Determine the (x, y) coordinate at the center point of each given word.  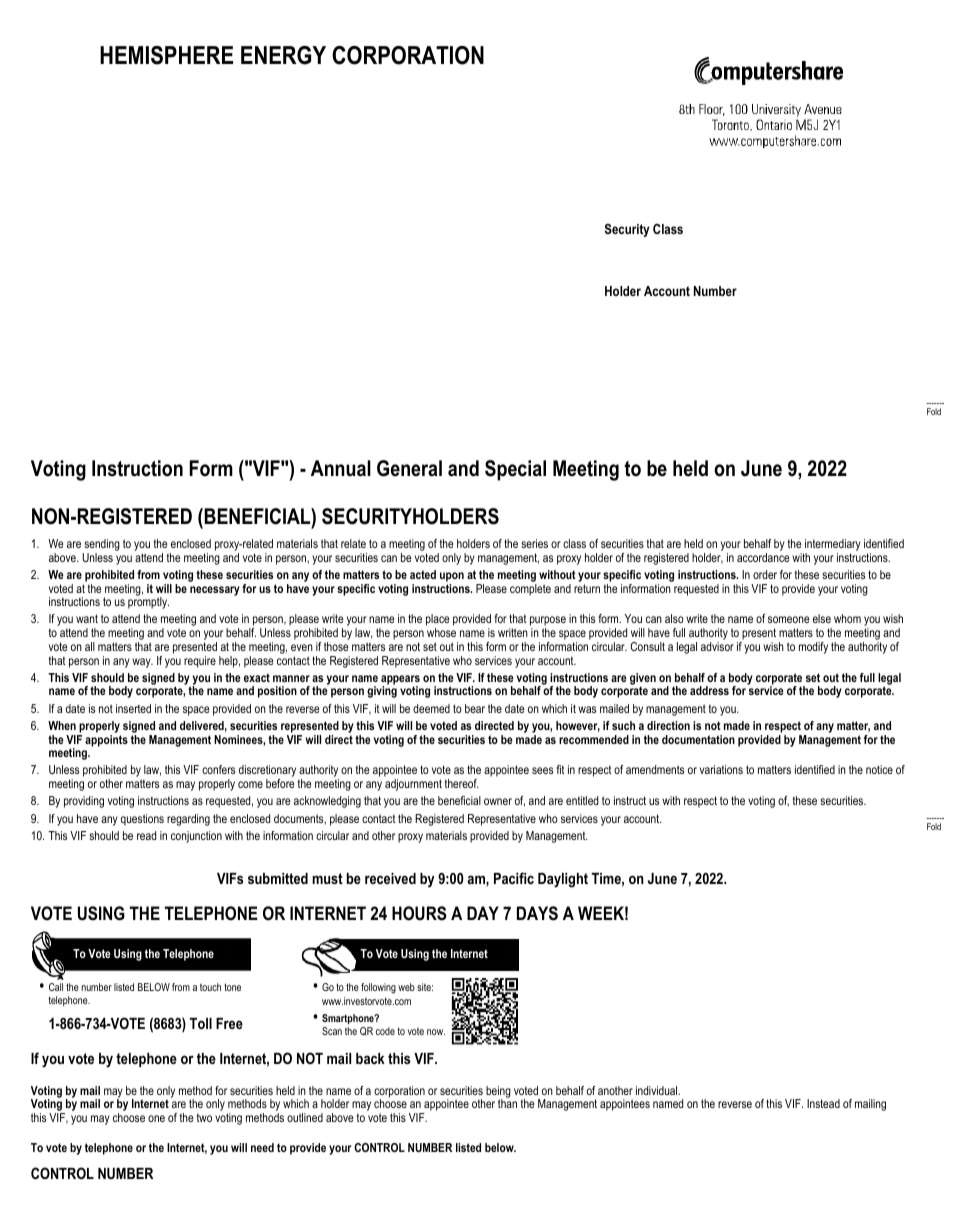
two (204, 1118)
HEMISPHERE (166, 55)
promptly (148, 602)
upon (452, 577)
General (409, 468)
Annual (341, 468)
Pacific (514, 878)
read (146, 835)
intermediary (832, 546)
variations (721, 769)
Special (515, 470)
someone (789, 619)
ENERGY (283, 55)
